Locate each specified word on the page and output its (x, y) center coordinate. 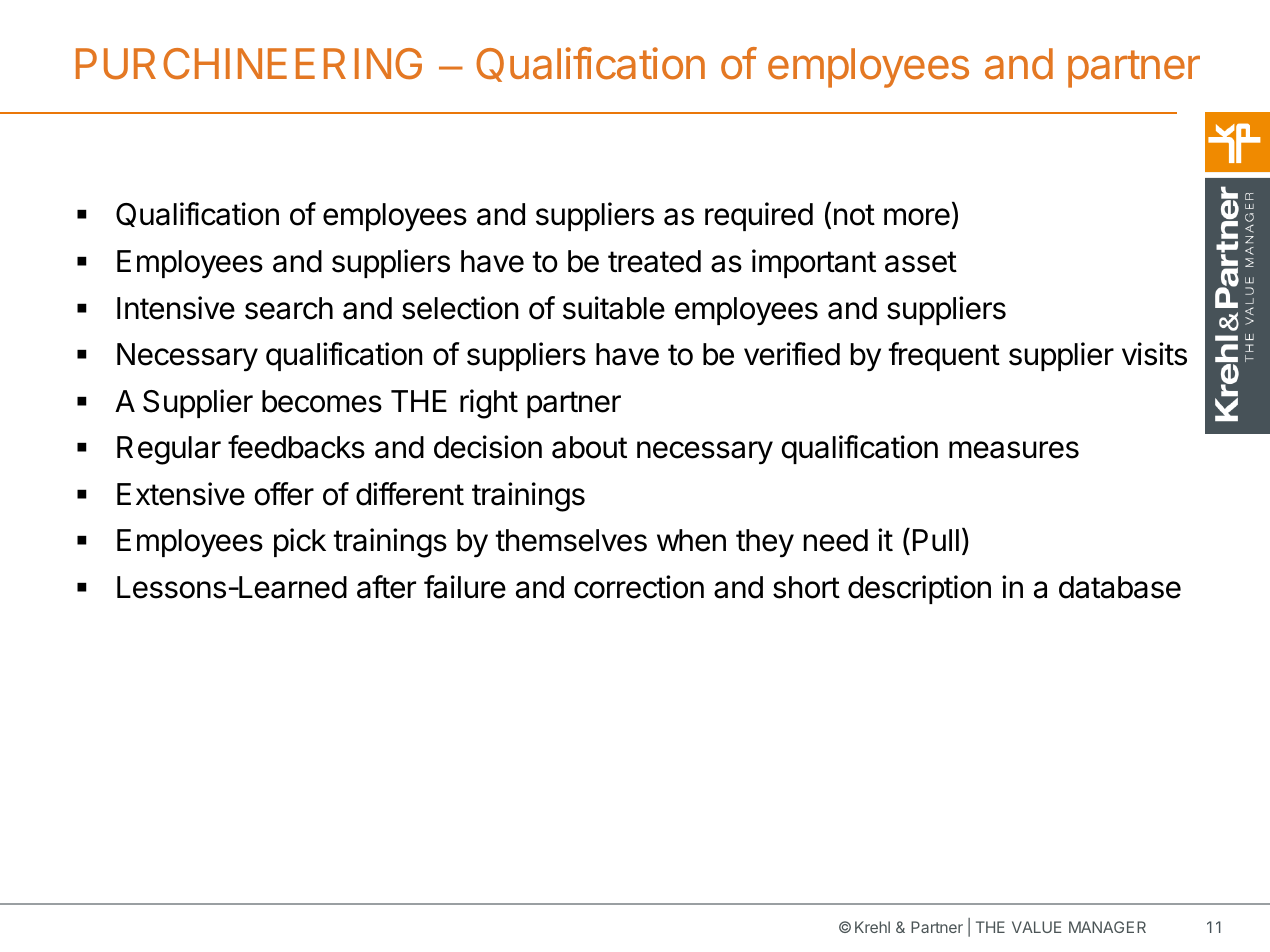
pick (300, 542)
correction (639, 587)
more (917, 217)
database (1120, 587)
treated (654, 261)
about (589, 447)
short (806, 587)
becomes (322, 401)
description (919, 589)
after (386, 587)
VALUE (1036, 927)
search (289, 308)
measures (1014, 450)
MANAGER (1107, 927)
